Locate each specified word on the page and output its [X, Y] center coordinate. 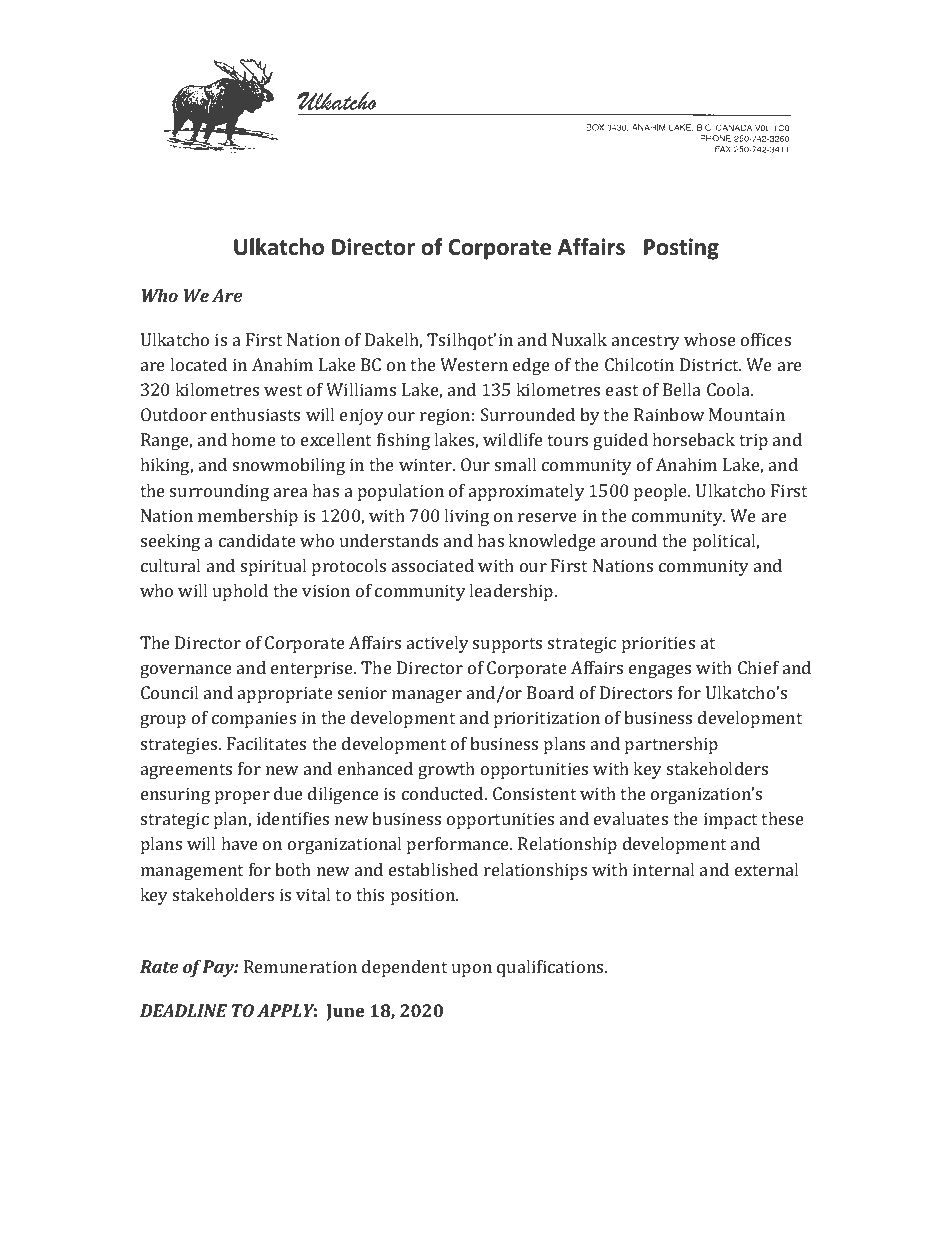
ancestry [646, 342]
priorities [658, 644]
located [198, 364]
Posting [681, 249]
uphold [240, 592]
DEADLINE [183, 1010]
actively [438, 644]
